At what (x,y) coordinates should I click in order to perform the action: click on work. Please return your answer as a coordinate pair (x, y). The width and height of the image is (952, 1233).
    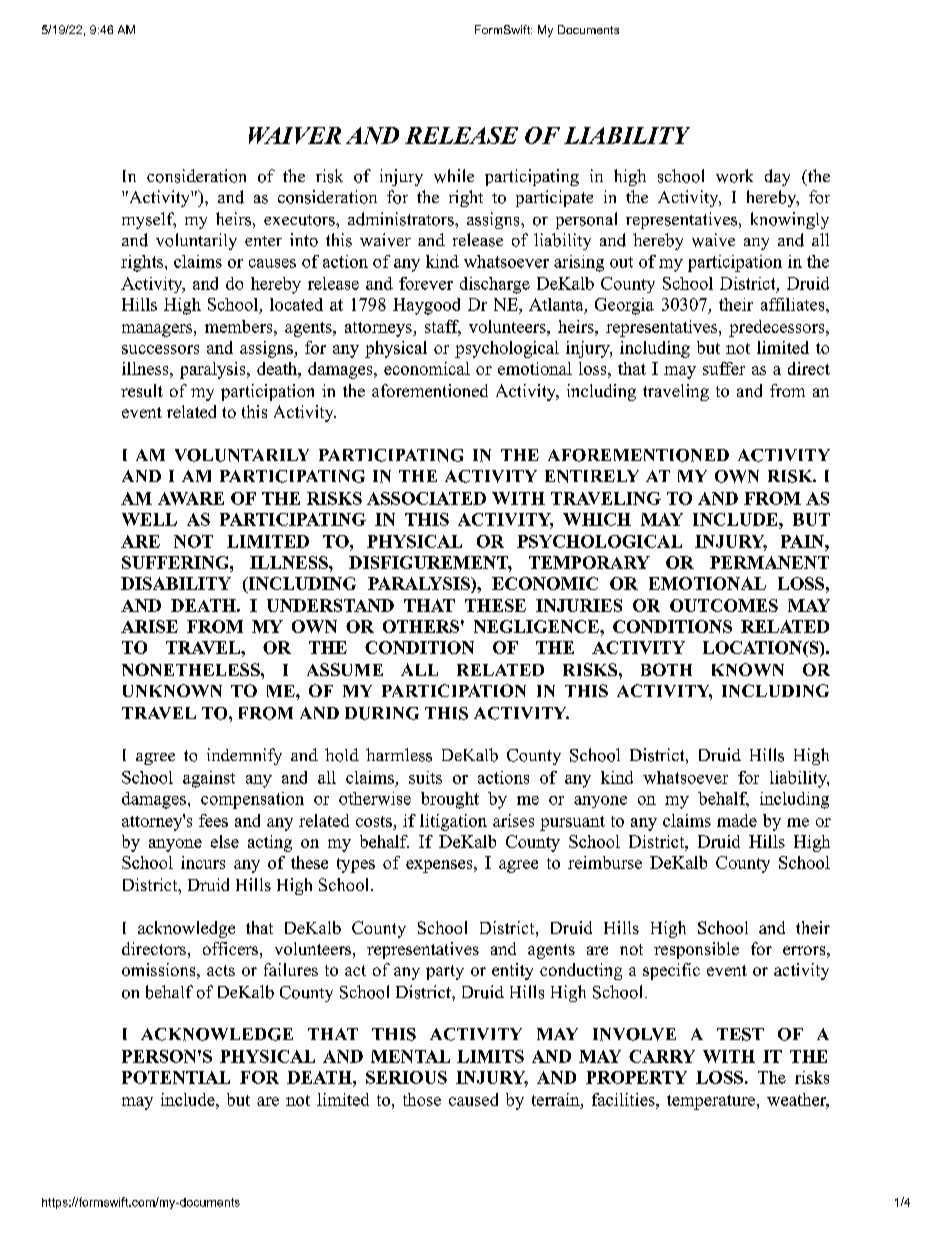
    Looking at the image, I should click on (734, 176).
